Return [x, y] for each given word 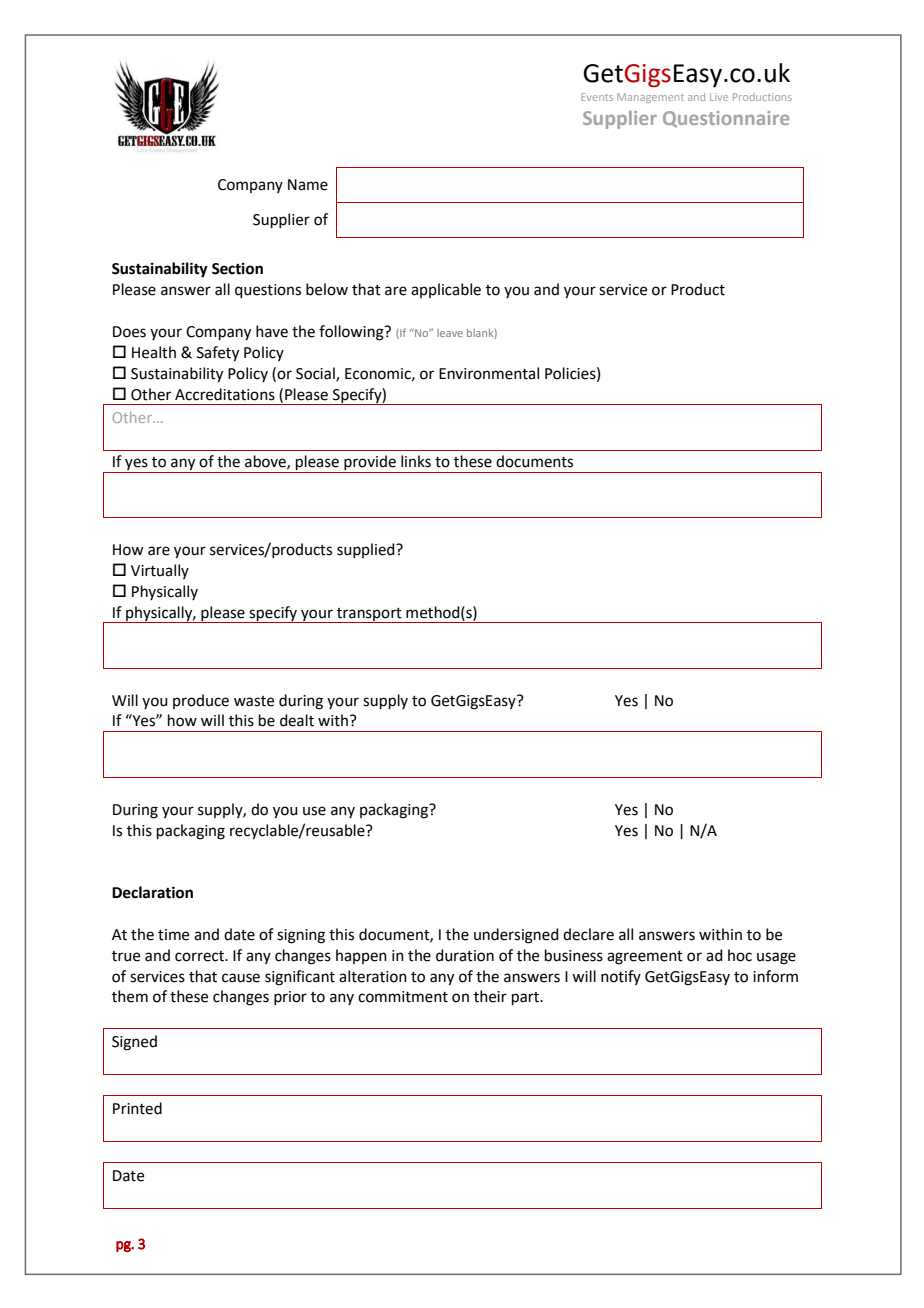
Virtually [160, 571]
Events [597, 97]
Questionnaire [726, 119]
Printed [137, 1108]
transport [369, 615]
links [416, 461]
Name [308, 185]
